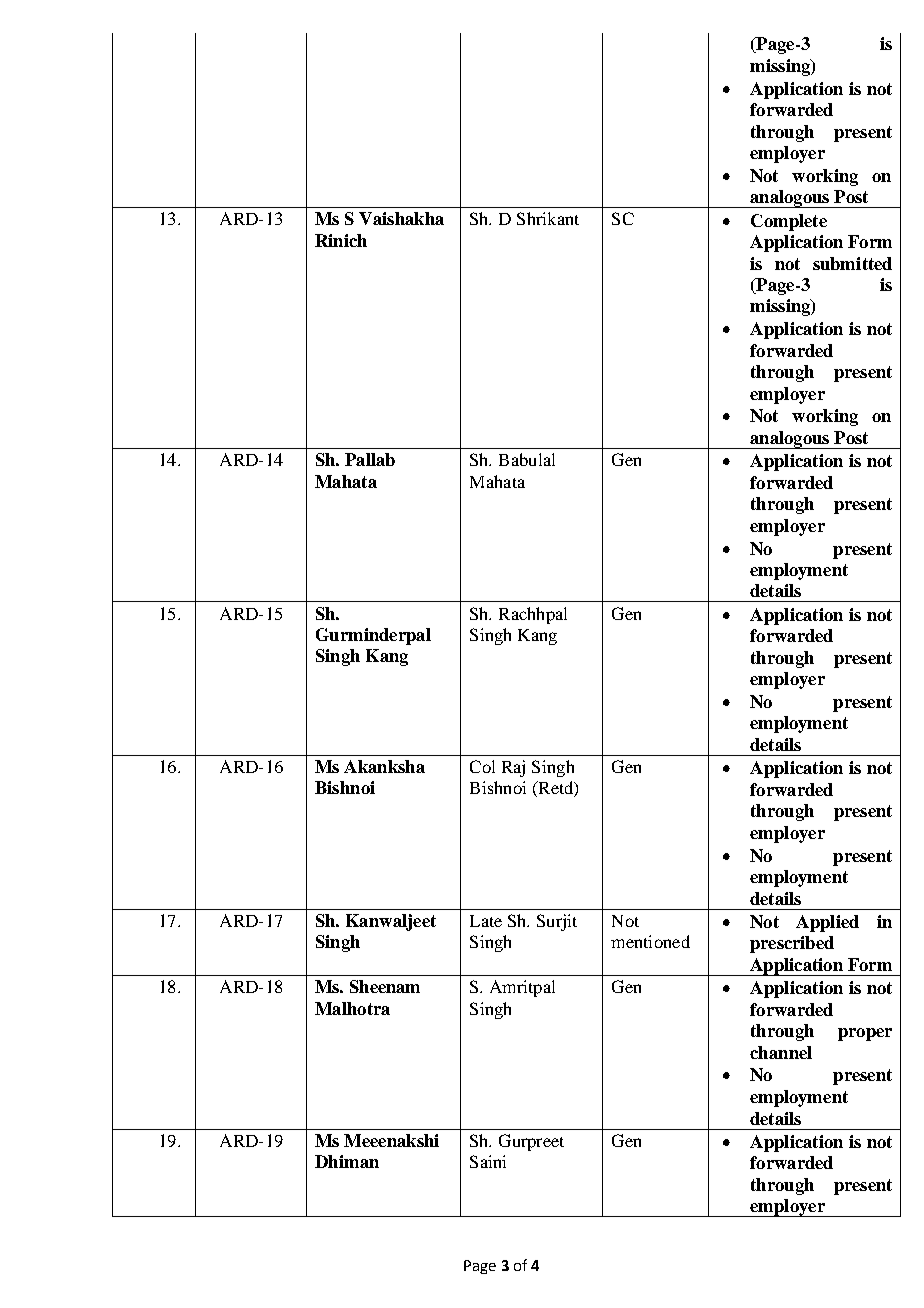  Describe the element at coordinates (650, 941) in the screenshot. I see `mentioned` at that location.
